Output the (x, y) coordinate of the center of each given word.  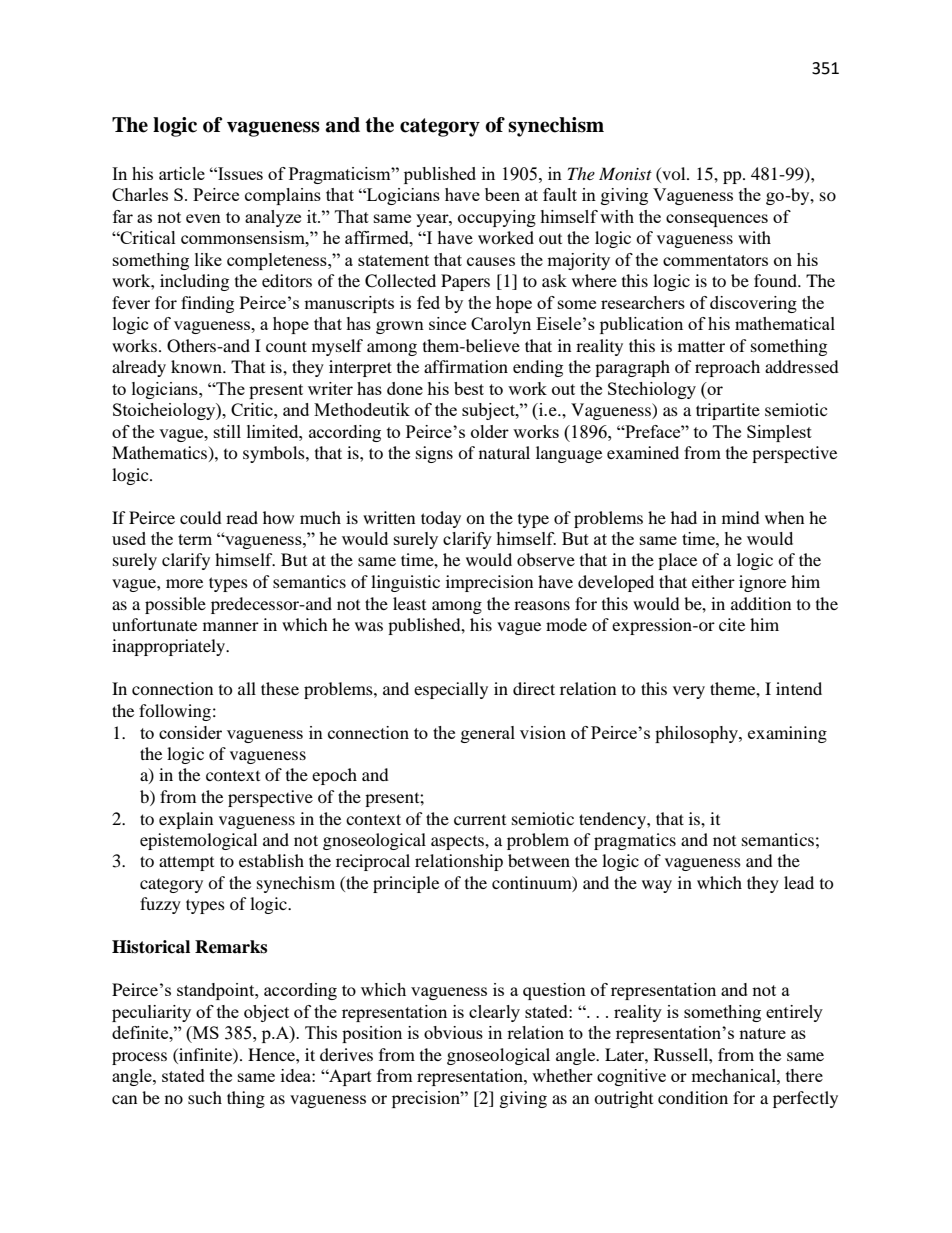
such (205, 1097)
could (201, 517)
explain (186, 820)
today (441, 519)
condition (693, 1097)
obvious (453, 1032)
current (480, 820)
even (203, 218)
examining (787, 734)
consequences (717, 220)
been (502, 194)
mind (741, 517)
